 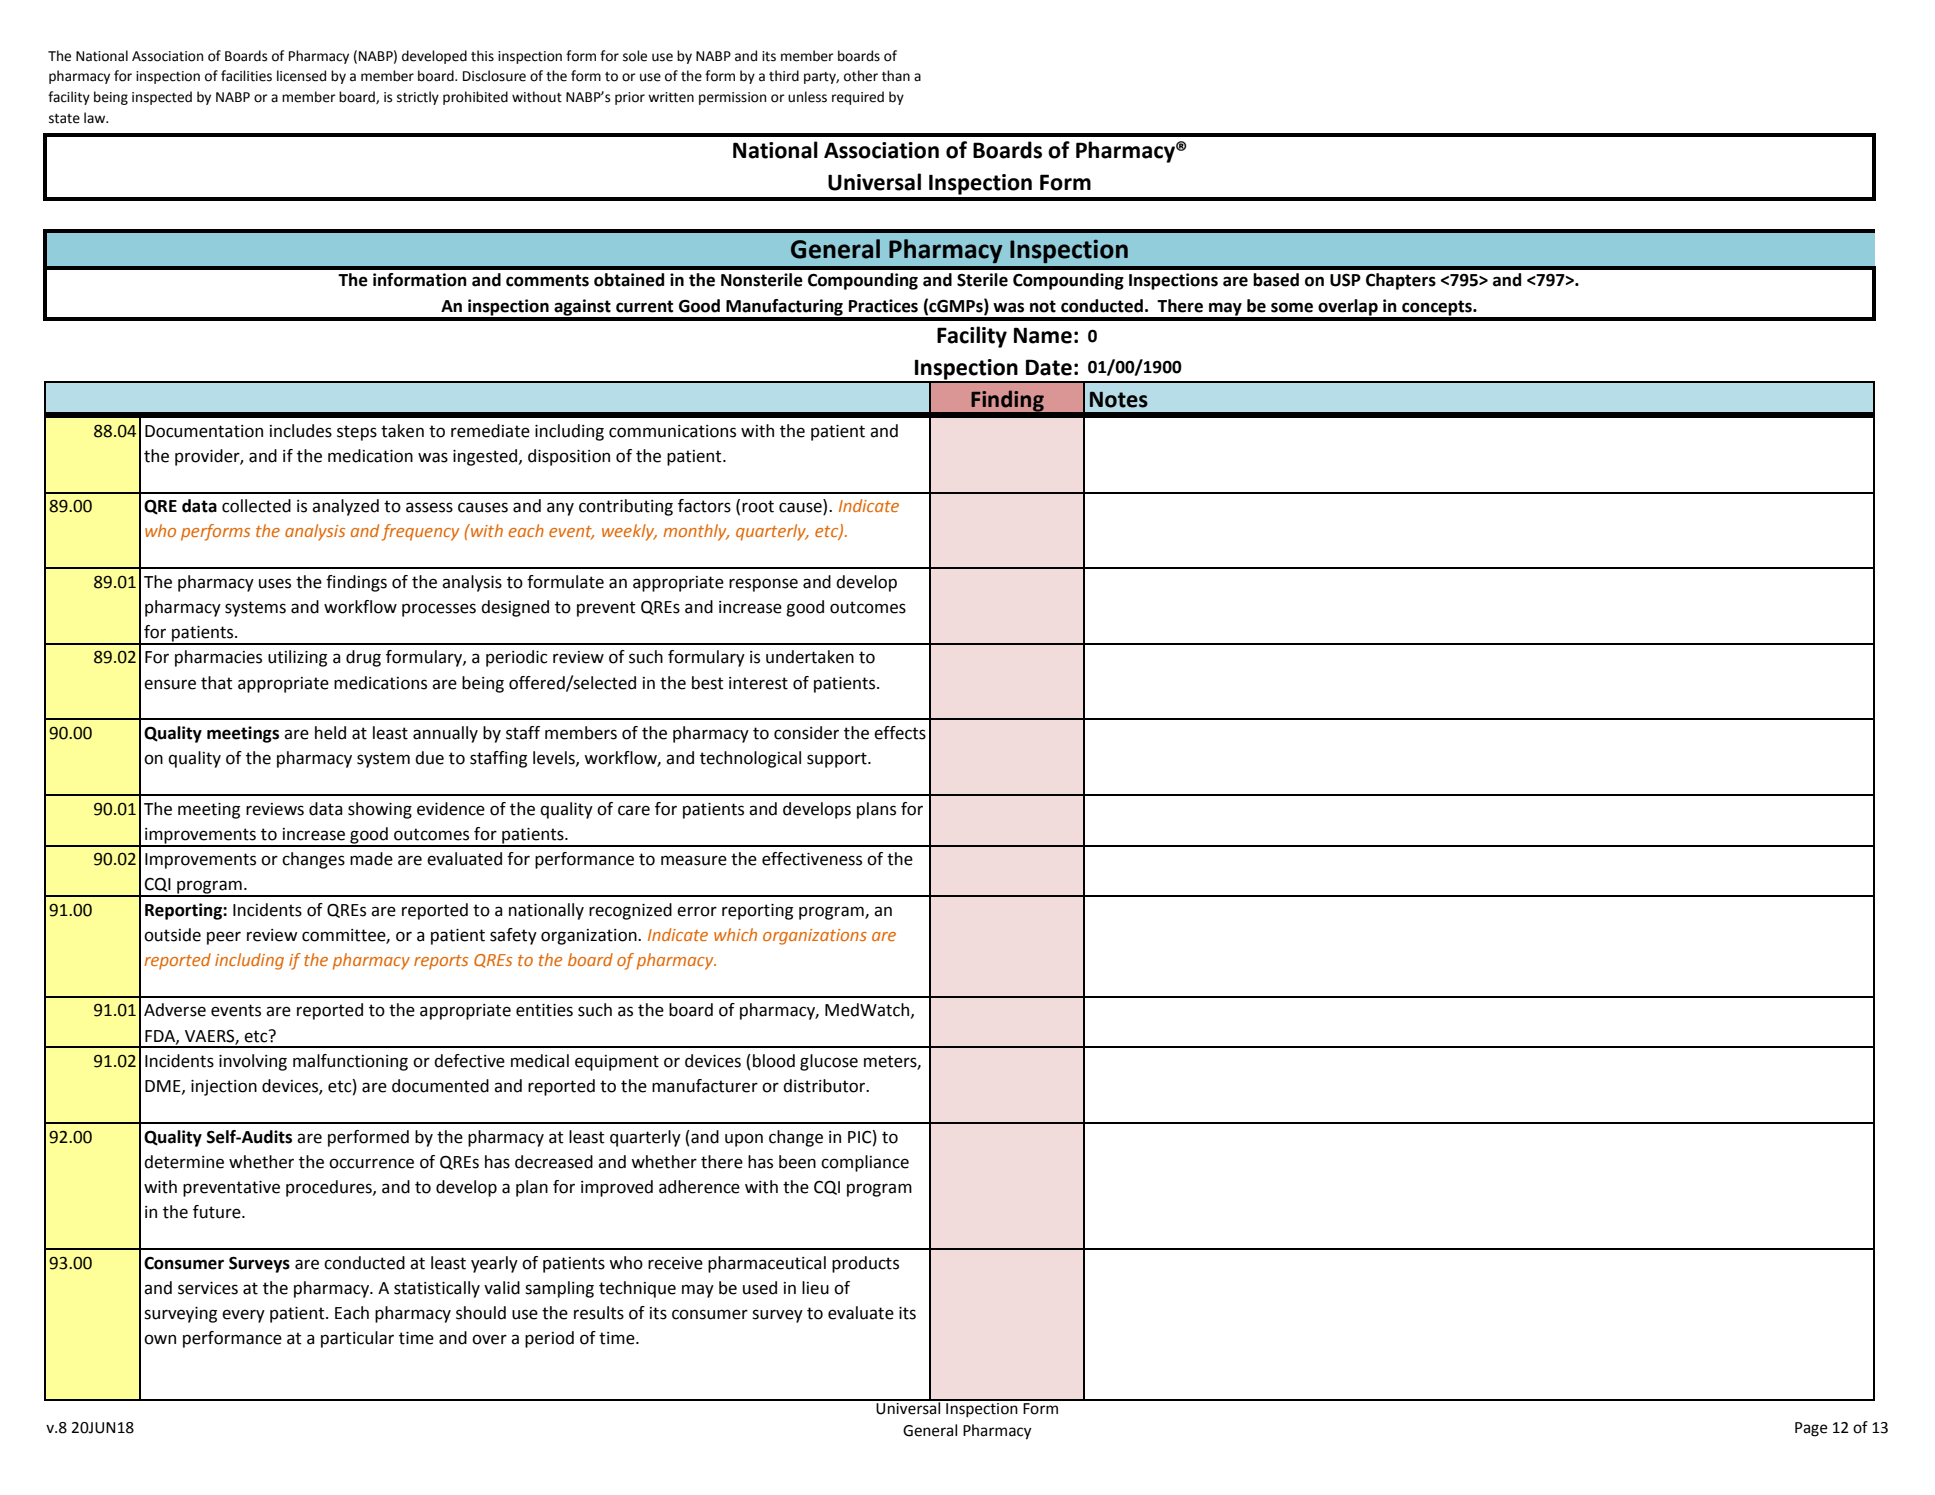 What do you see at coordinates (896, 76) in the document?
I see `than` at bounding box center [896, 76].
